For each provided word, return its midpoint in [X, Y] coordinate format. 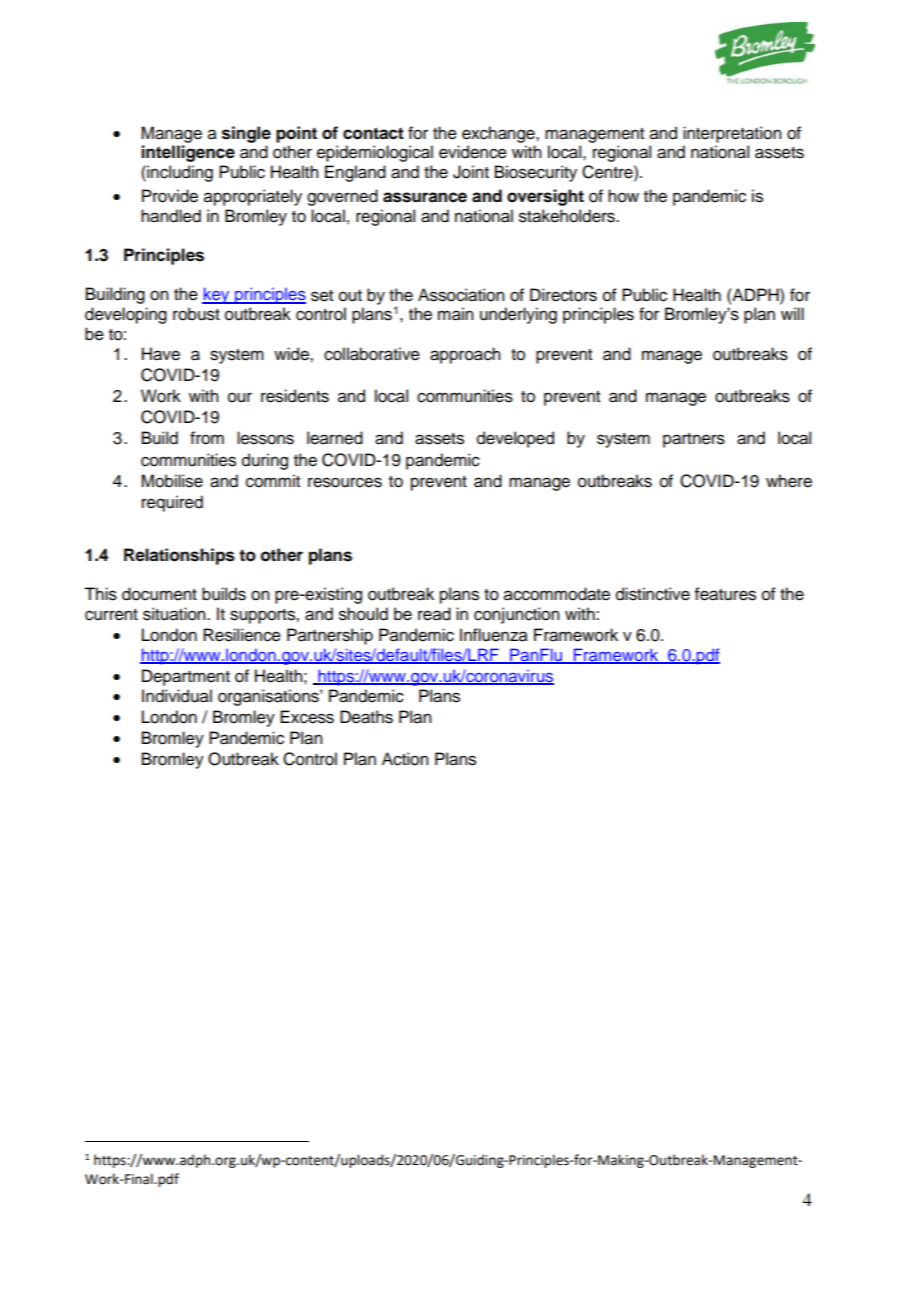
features [725, 594]
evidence [473, 152]
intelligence [188, 153]
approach [465, 355]
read [434, 614]
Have [161, 354]
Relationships [179, 556]
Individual [177, 696]
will [792, 313]
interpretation [732, 134]
